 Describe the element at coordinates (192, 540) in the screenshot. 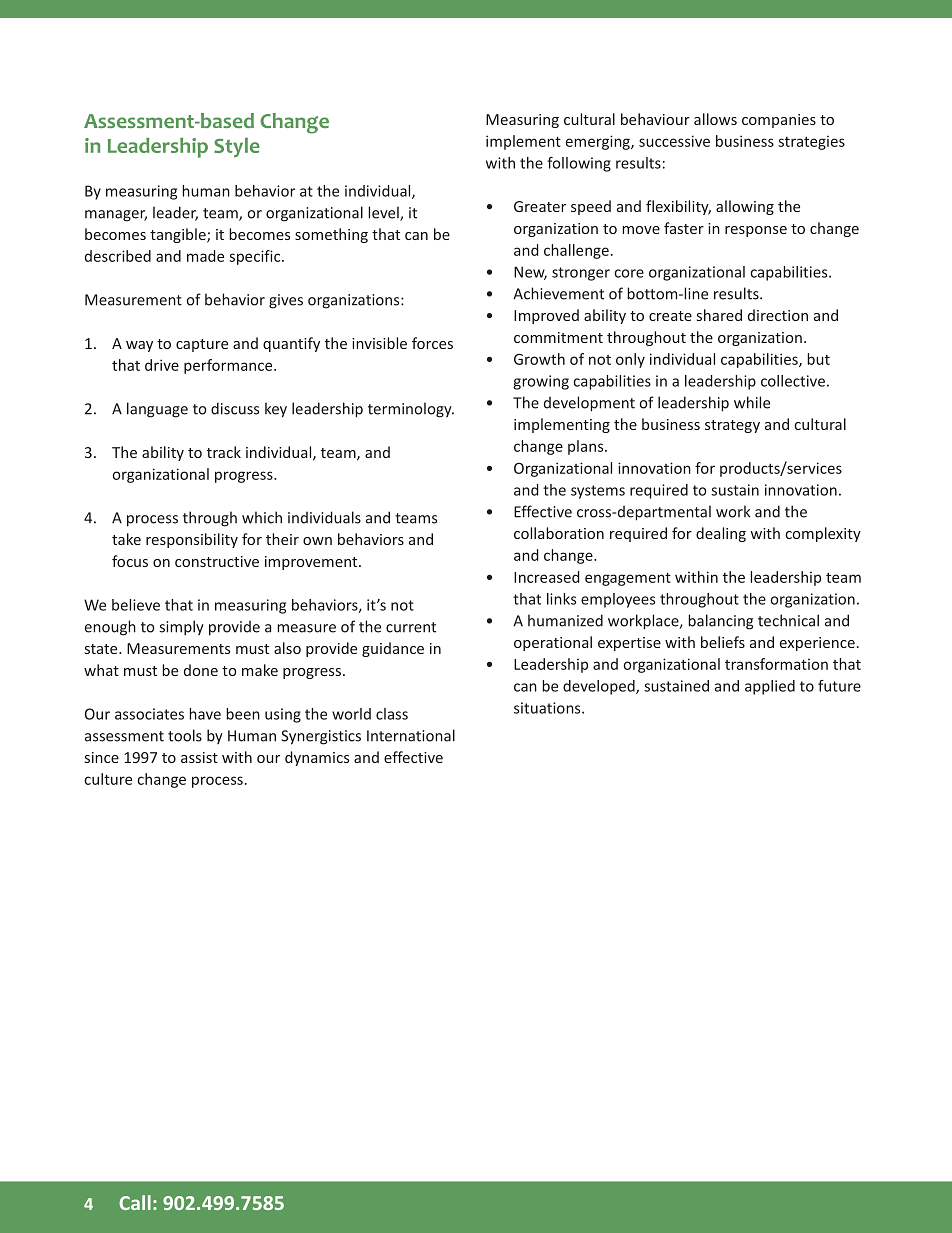

I see `responsibility` at that location.
